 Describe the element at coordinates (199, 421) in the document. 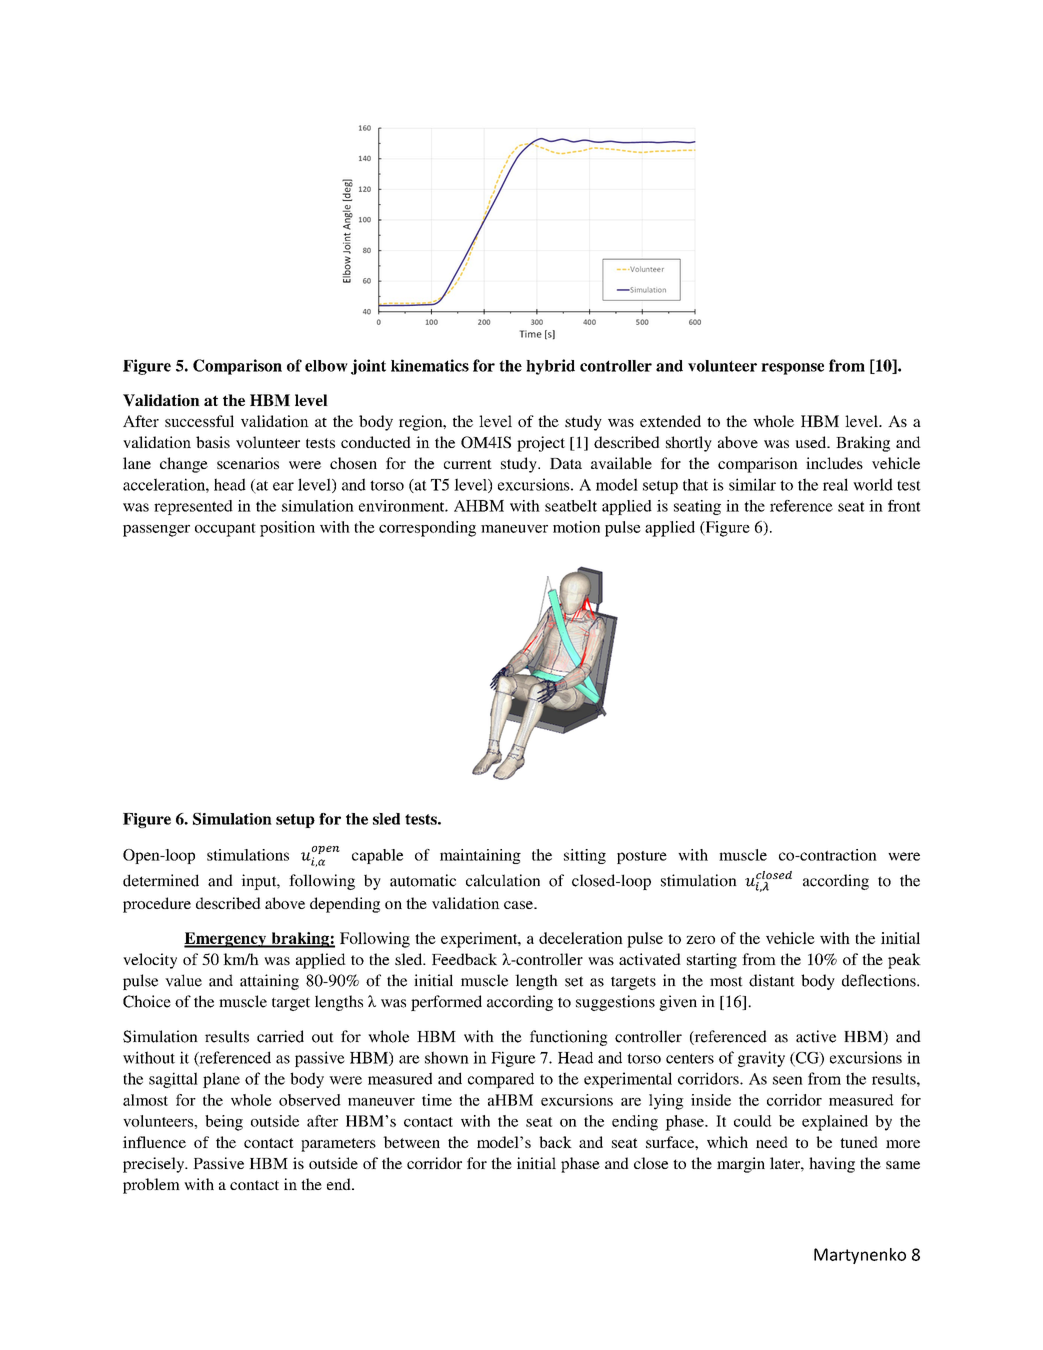

I see `successful` at that location.
